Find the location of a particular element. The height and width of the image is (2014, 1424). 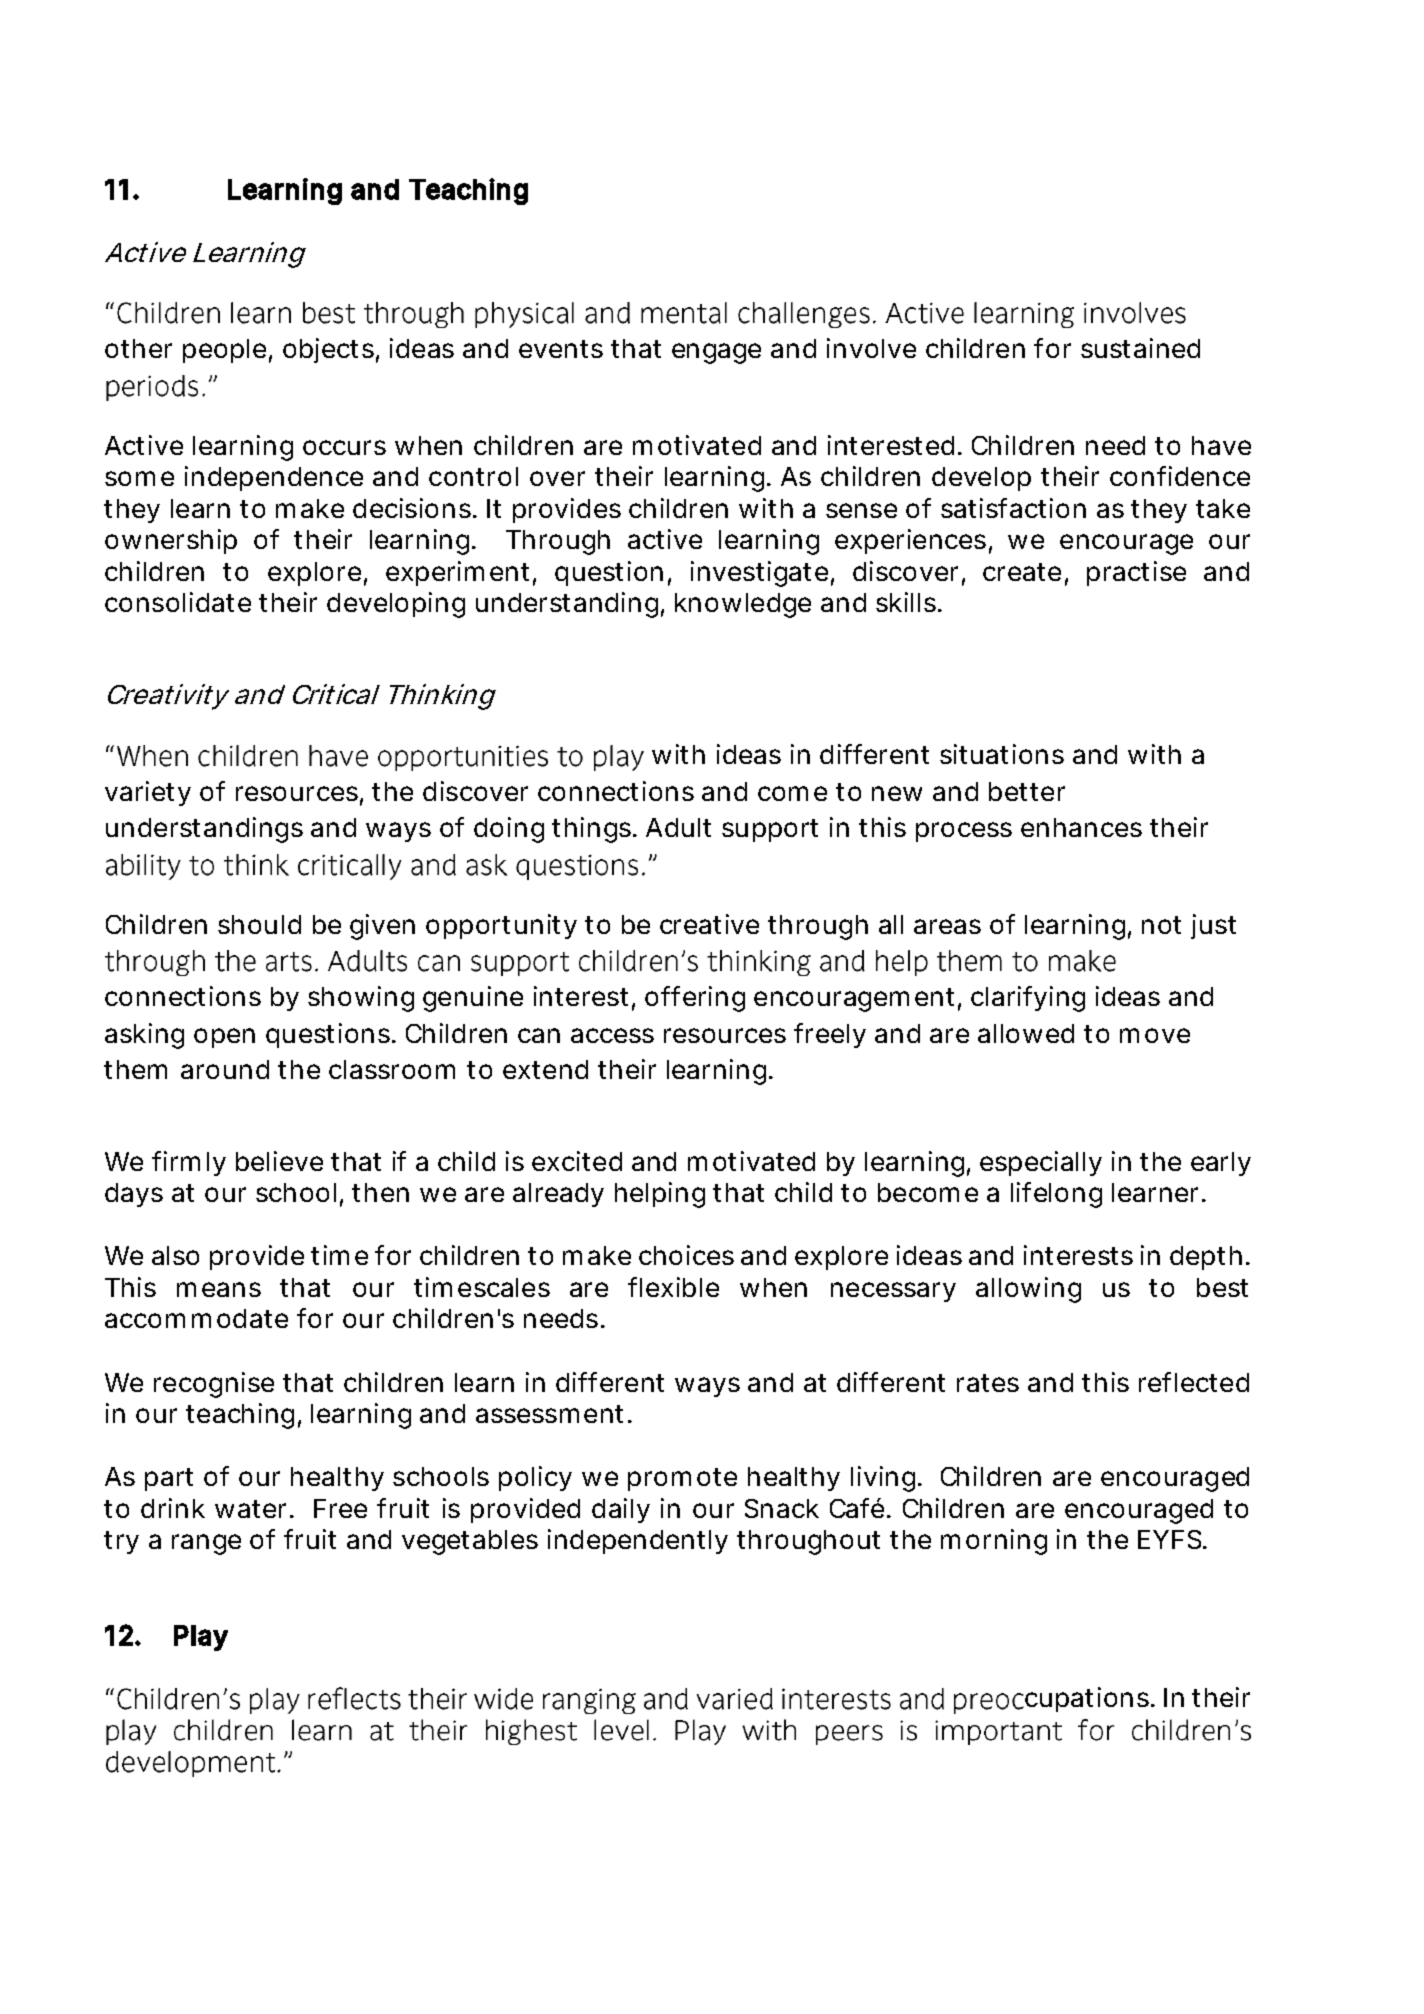

variety is located at coordinates (148, 793).
